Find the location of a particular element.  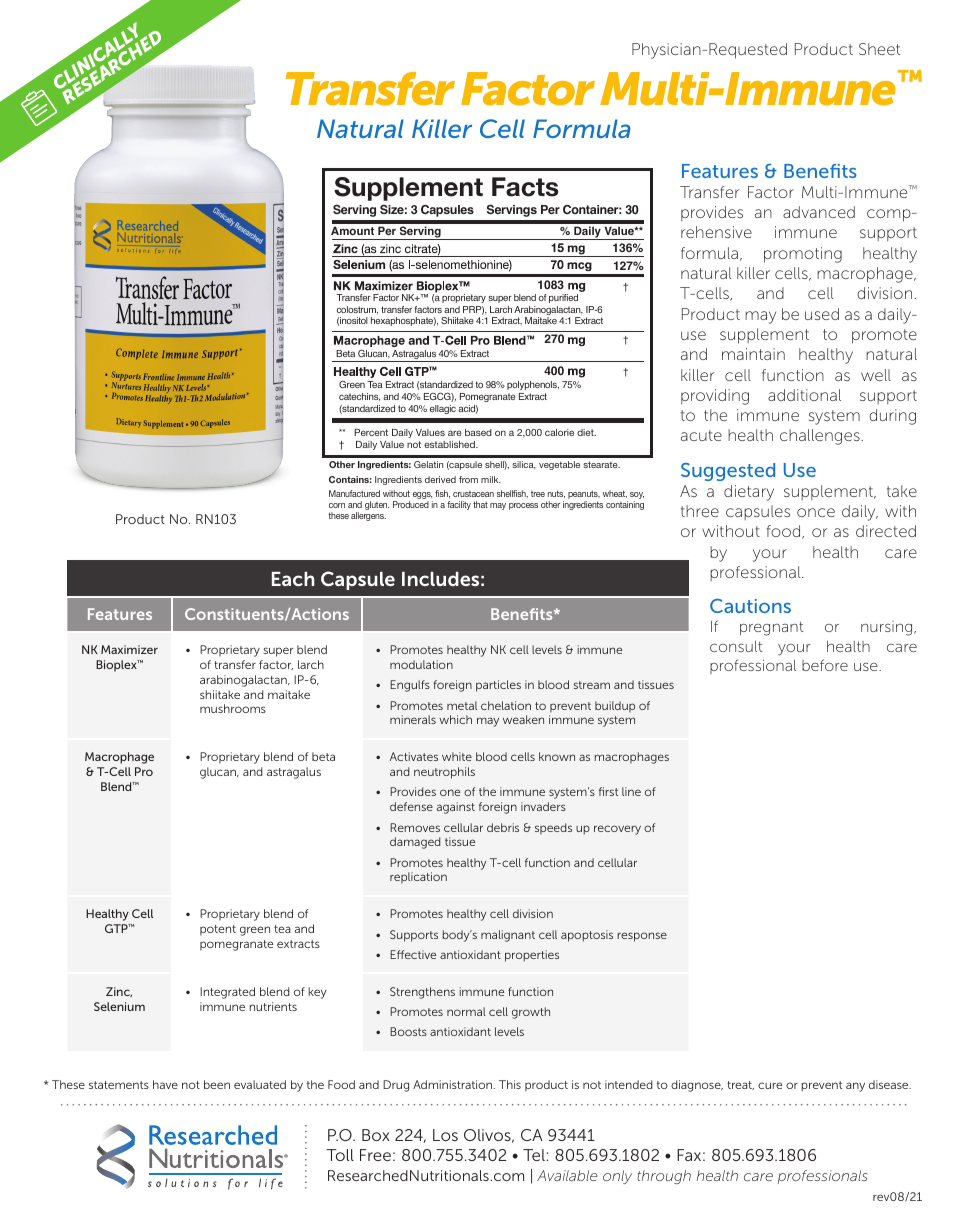

been is located at coordinates (217, 1084).
